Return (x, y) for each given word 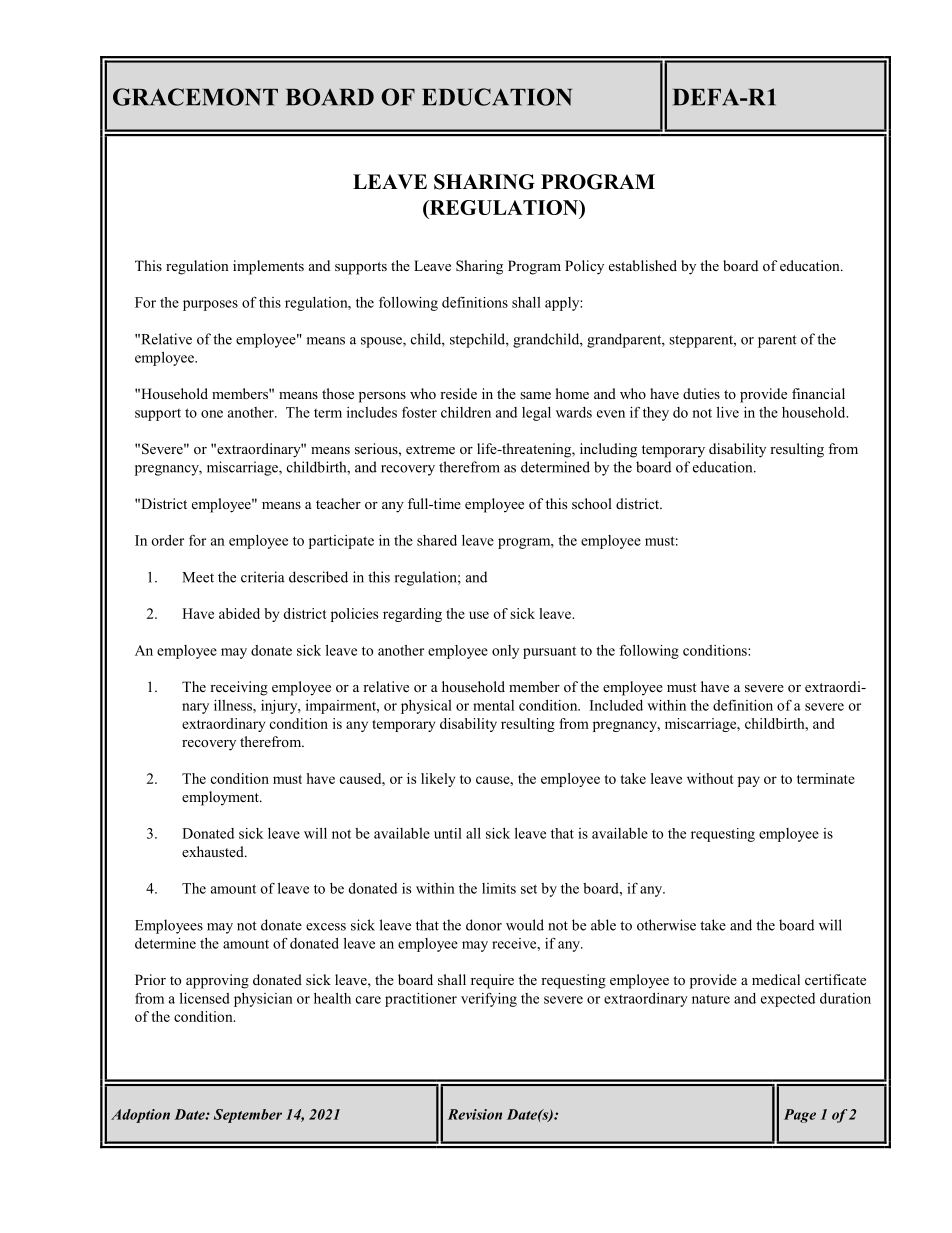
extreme (430, 449)
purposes (210, 305)
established (643, 265)
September (248, 1116)
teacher (338, 503)
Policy (584, 267)
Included (616, 705)
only (505, 652)
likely (438, 780)
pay (749, 781)
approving (217, 981)
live (728, 412)
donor (484, 925)
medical (776, 979)
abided (239, 613)
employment (221, 798)
